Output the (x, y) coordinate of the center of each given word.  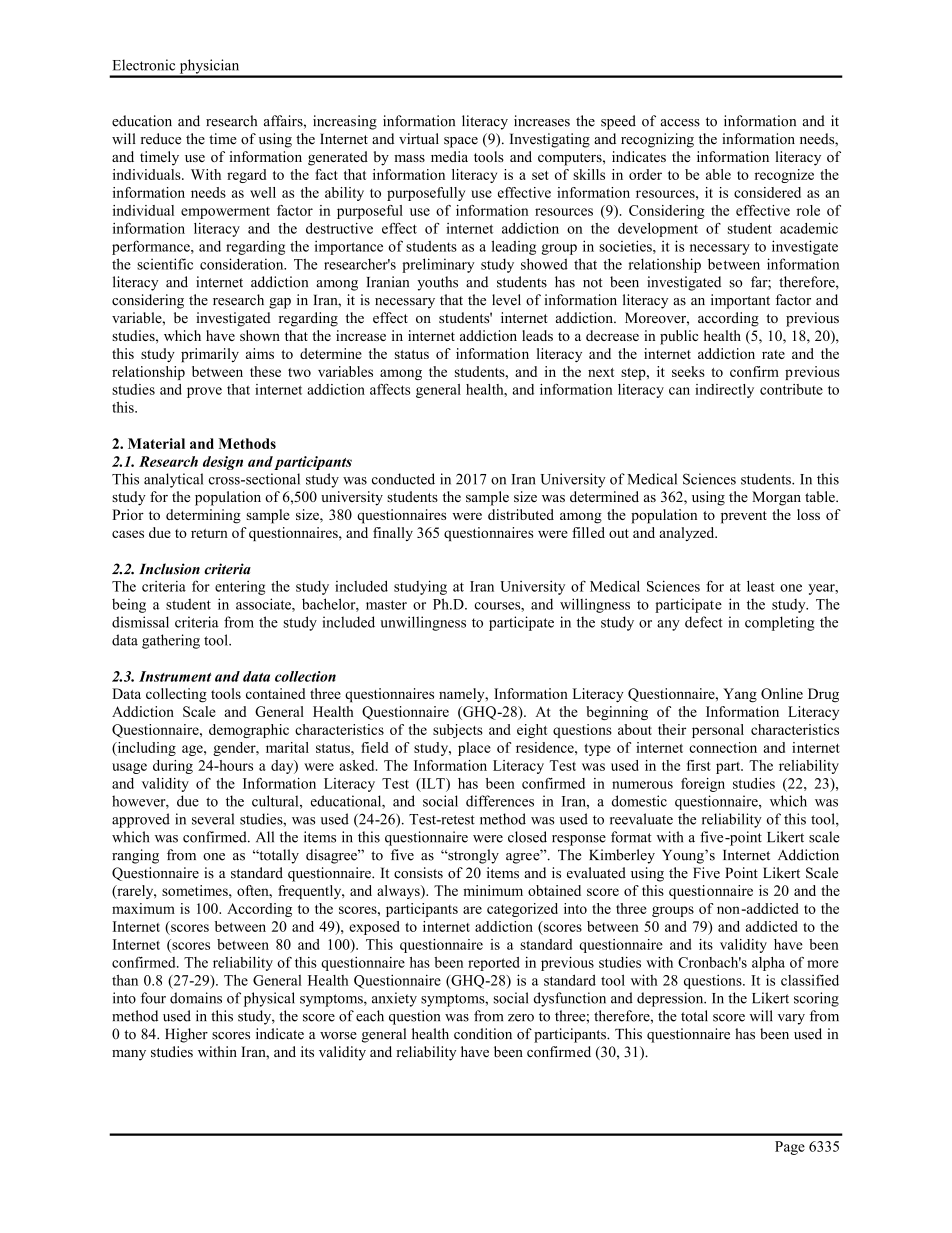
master (386, 605)
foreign (703, 785)
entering (240, 588)
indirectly (724, 391)
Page (790, 1148)
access (680, 123)
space (461, 142)
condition (483, 1034)
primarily (210, 355)
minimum (493, 890)
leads (537, 335)
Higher (186, 1035)
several (213, 819)
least (761, 586)
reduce (161, 139)
